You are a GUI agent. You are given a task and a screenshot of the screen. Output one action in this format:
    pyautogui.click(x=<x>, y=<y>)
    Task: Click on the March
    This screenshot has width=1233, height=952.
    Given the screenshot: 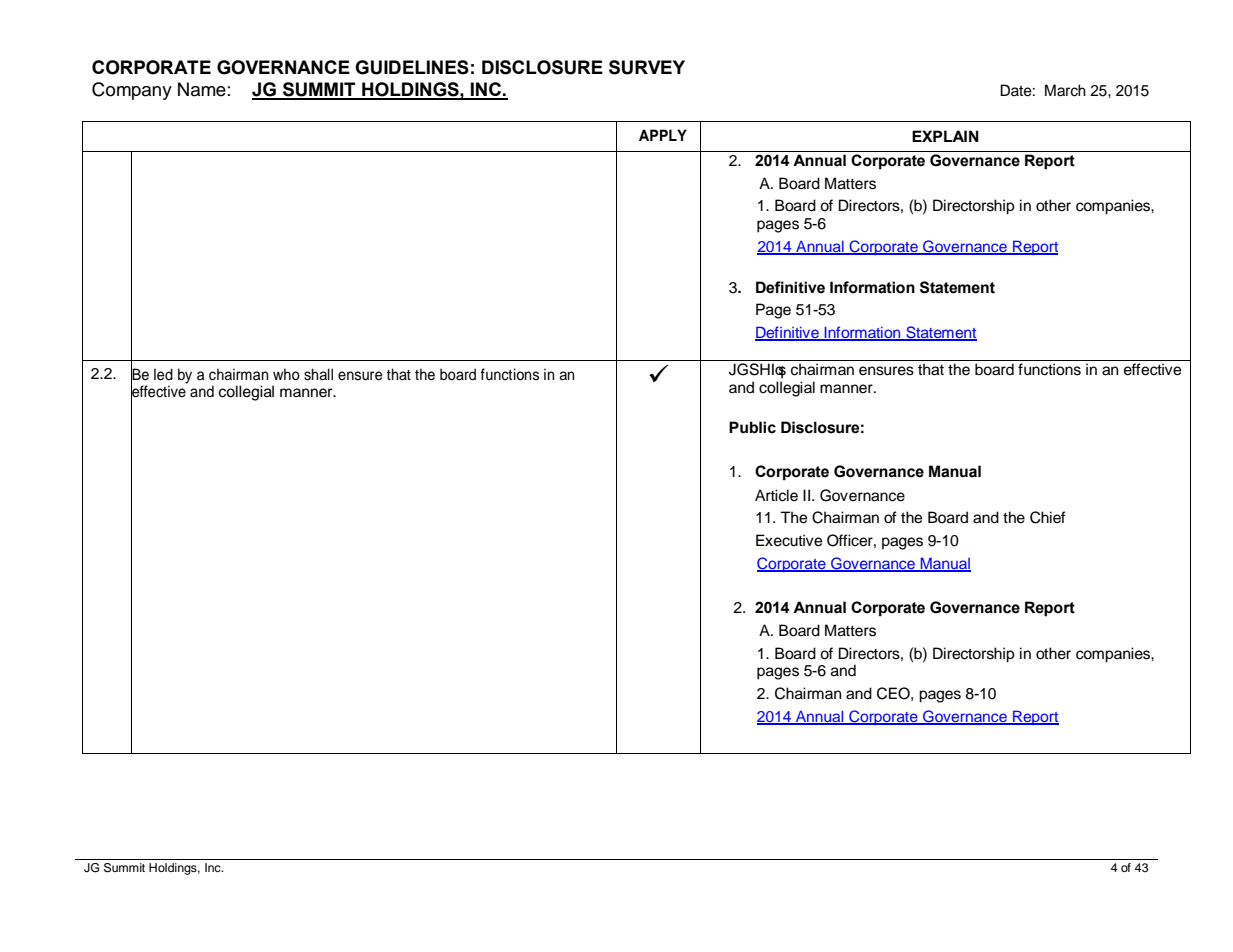 What is the action you would take?
    pyautogui.click(x=1065, y=90)
